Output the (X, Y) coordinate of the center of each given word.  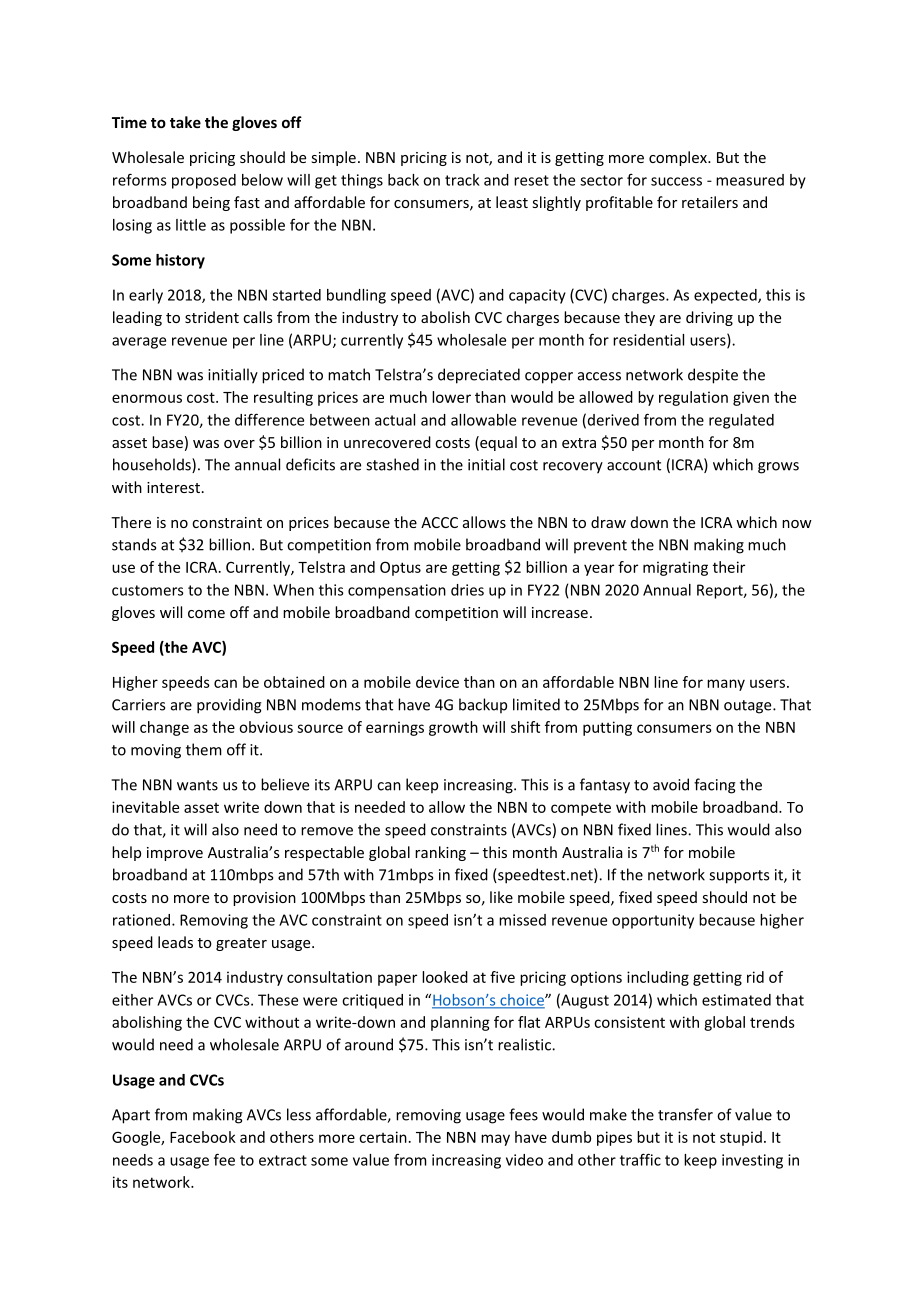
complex (679, 158)
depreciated (479, 376)
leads (175, 942)
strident (212, 317)
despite (713, 376)
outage (749, 707)
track (462, 180)
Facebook (203, 1137)
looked (445, 977)
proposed (204, 181)
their (729, 567)
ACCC (439, 522)
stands (134, 544)
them (204, 749)
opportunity (653, 921)
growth (453, 728)
